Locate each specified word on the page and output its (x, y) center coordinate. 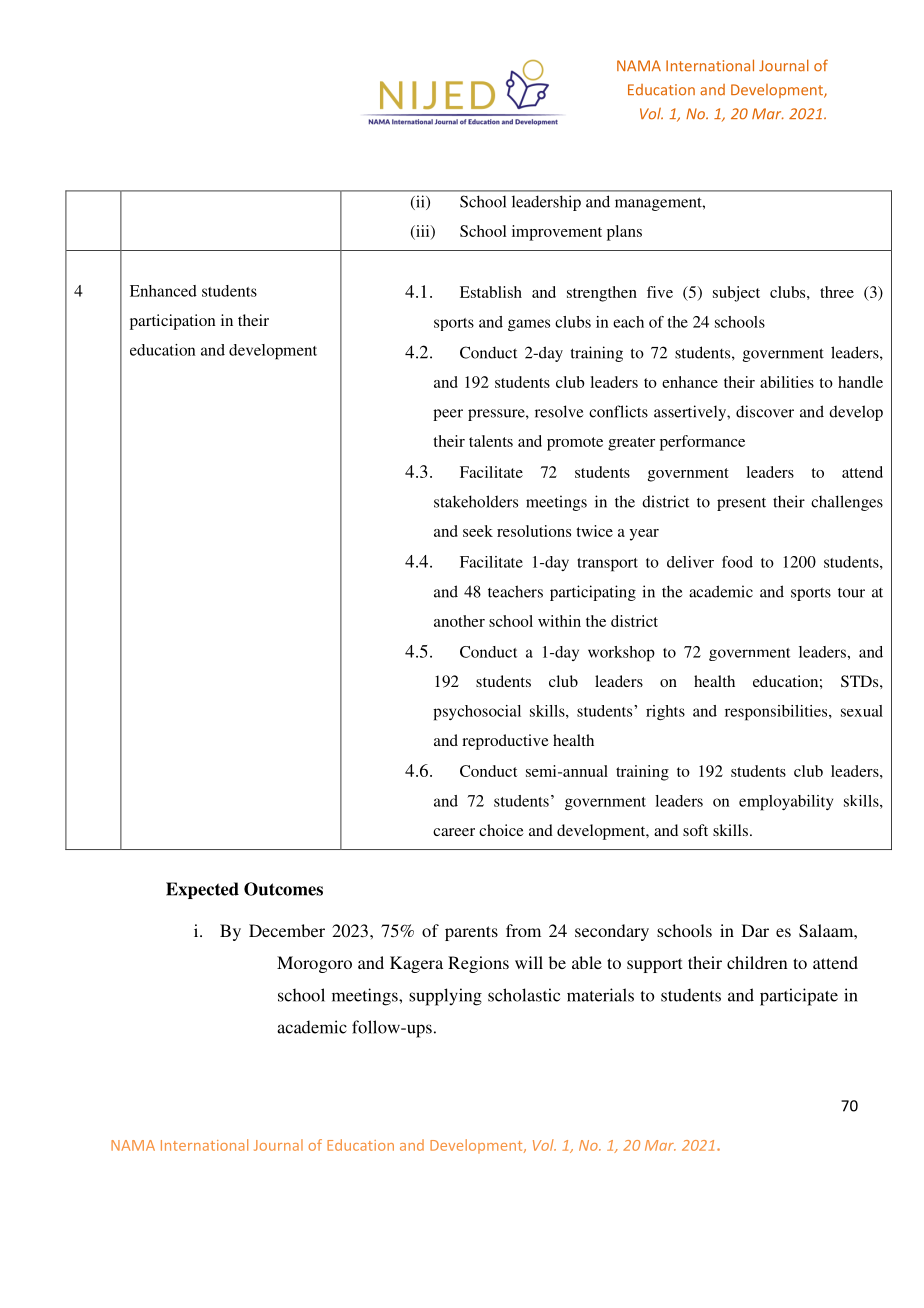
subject (736, 294)
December (287, 930)
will (529, 962)
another (459, 621)
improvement (557, 233)
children (757, 962)
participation (173, 322)
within (559, 621)
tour (851, 593)
